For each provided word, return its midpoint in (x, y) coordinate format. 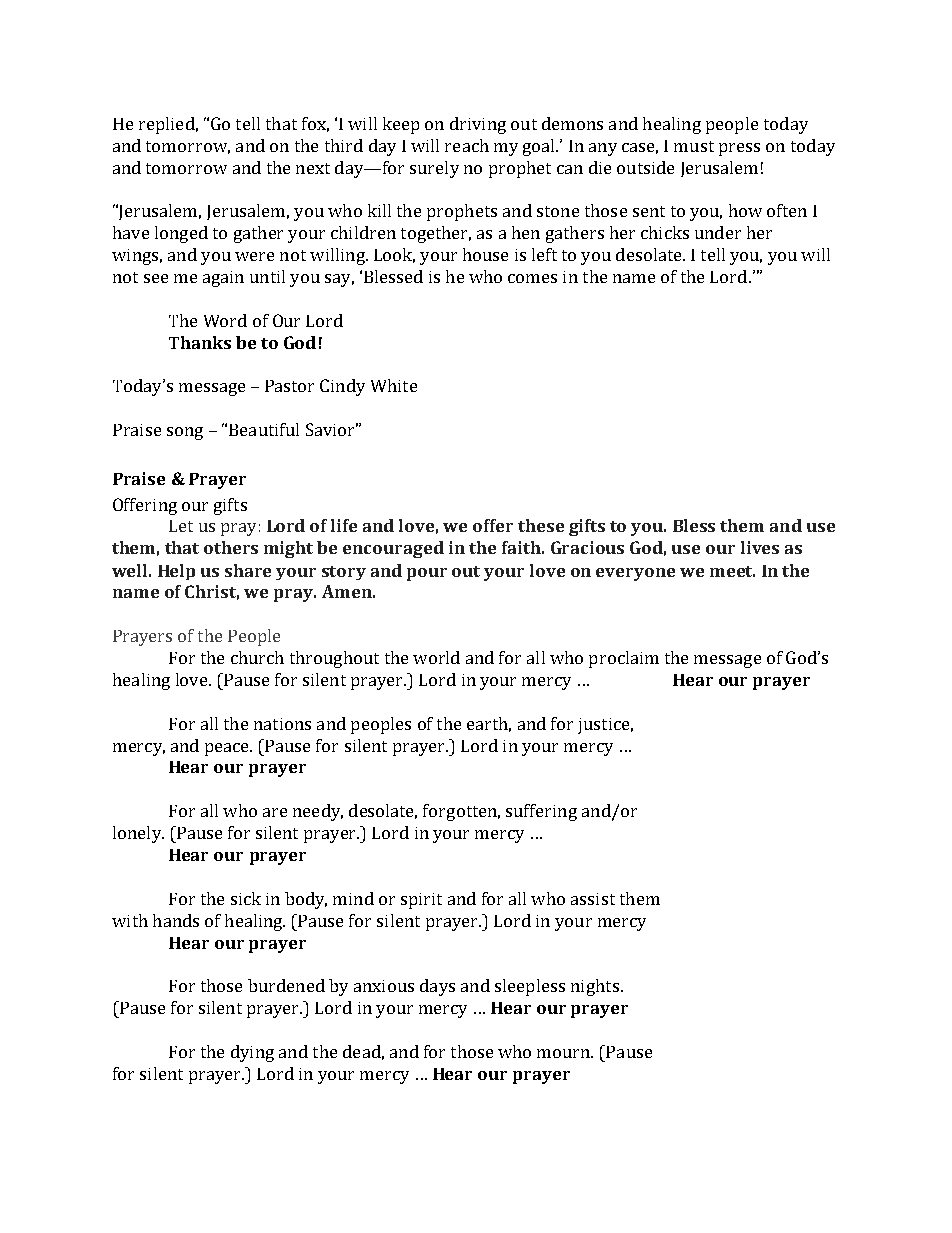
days (437, 987)
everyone (635, 574)
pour (427, 574)
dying (252, 1053)
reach (467, 145)
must (694, 146)
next (313, 168)
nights (595, 987)
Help (176, 572)
